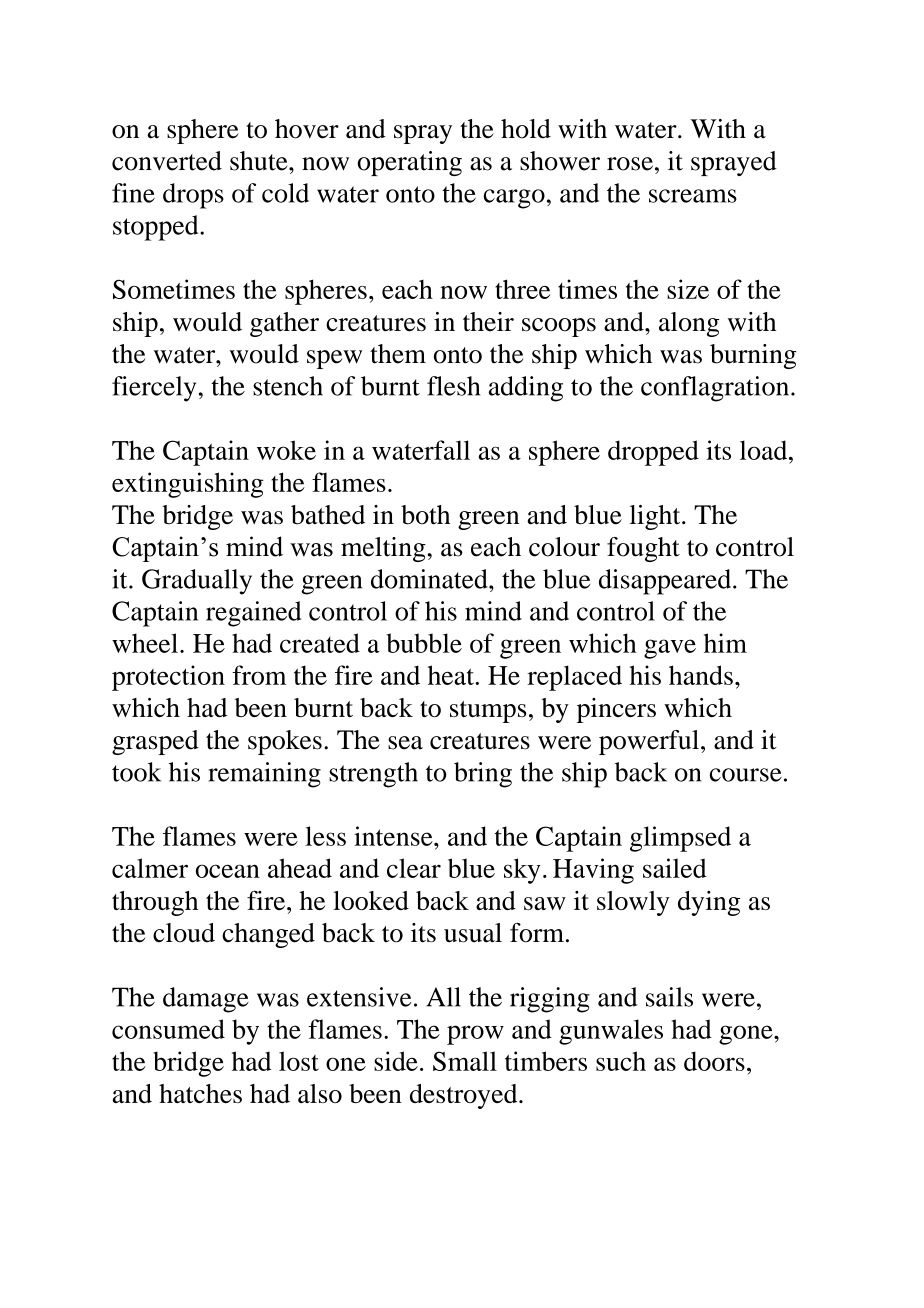 This document has width=924, height=1308. What do you see at coordinates (167, 161) in the document?
I see `converted` at bounding box center [167, 161].
